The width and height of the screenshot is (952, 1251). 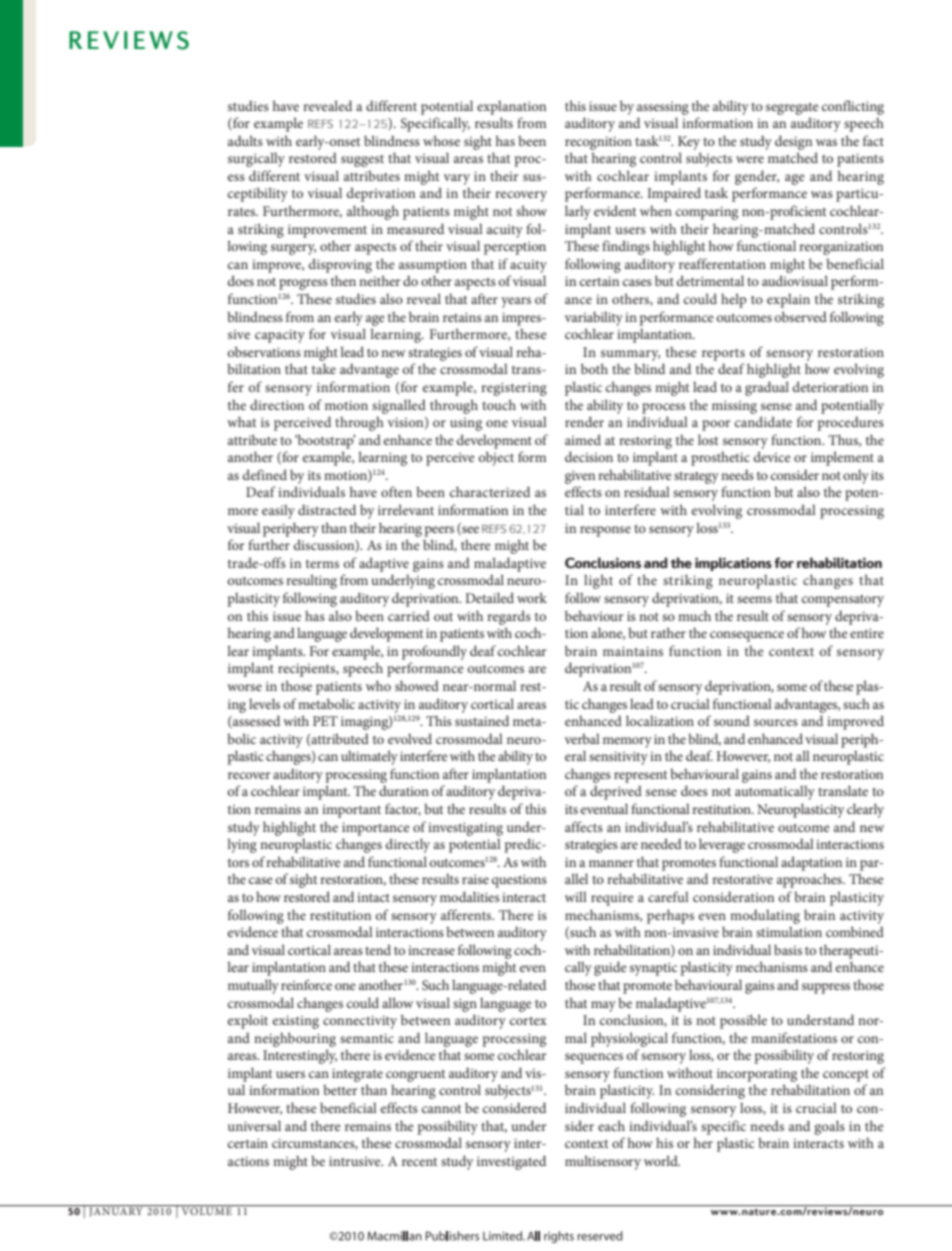 What do you see at coordinates (792, 109) in the screenshot?
I see `segregate` at bounding box center [792, 109].
